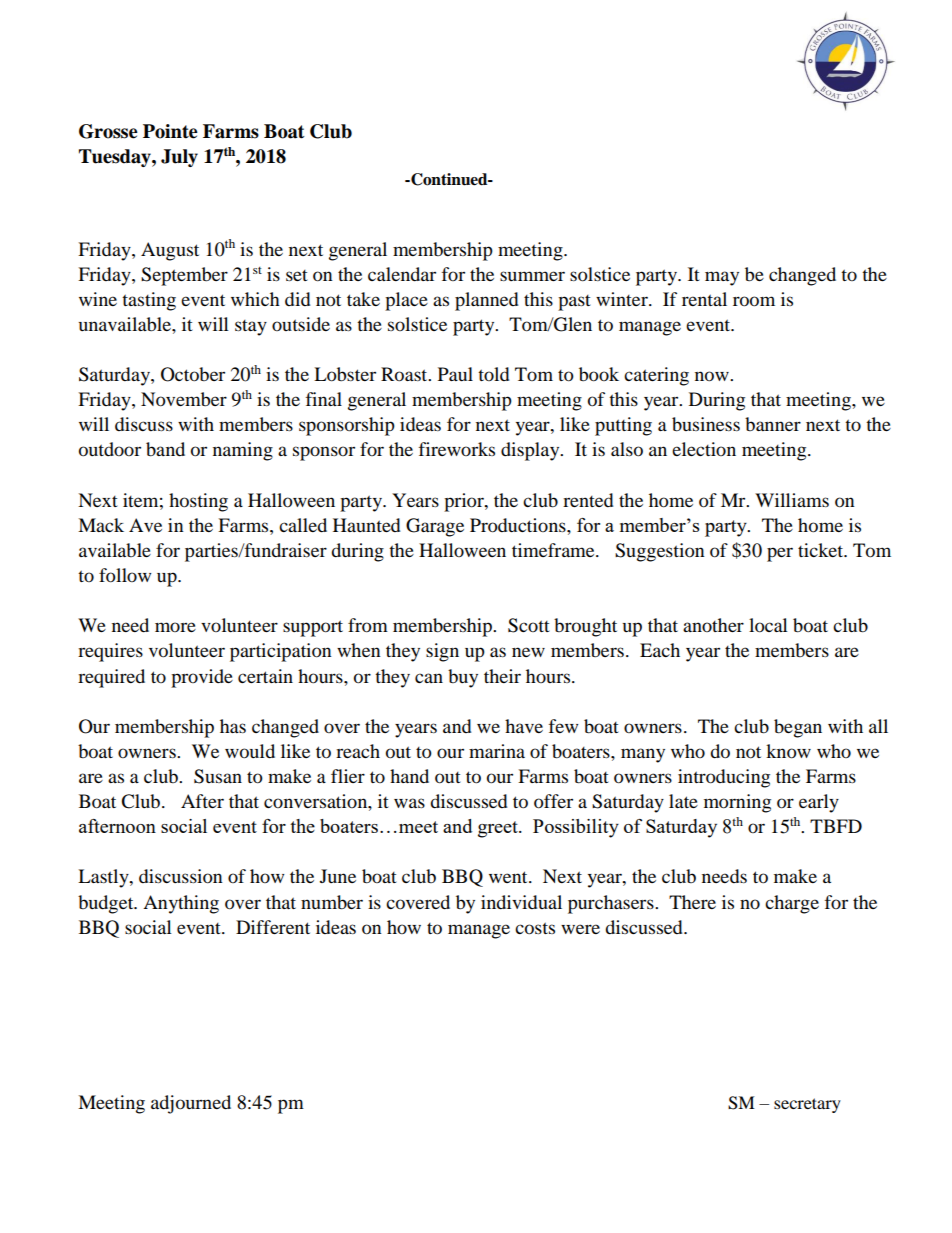 This image has width=952, height=1233. Describe the element at coordinates (798, 728) in the image. I see `began` at that location.
